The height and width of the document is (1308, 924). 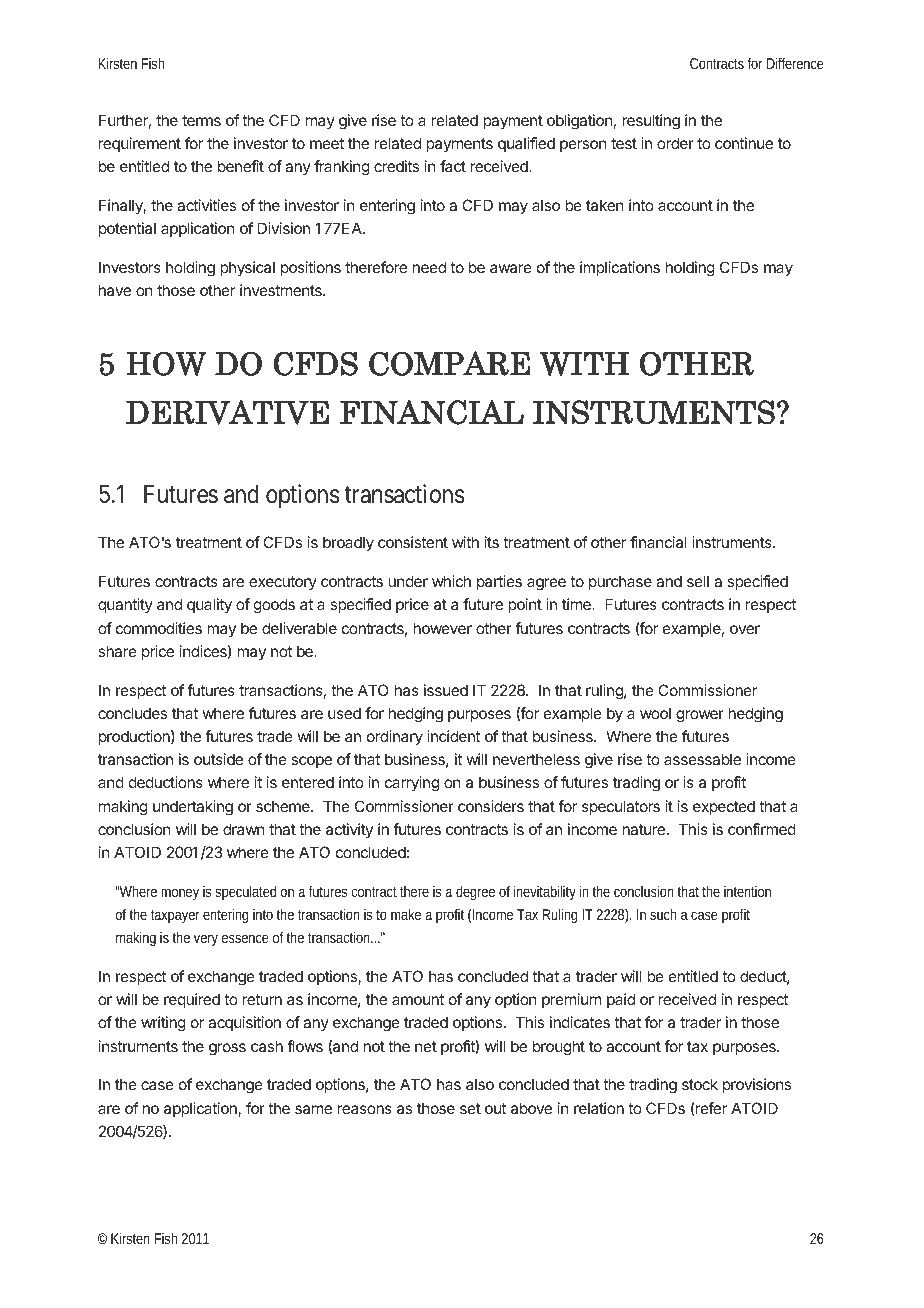 What do you see at coordinates (449, 363) in the document?
I see `COMPARE` at bounding box center [449, 363].
